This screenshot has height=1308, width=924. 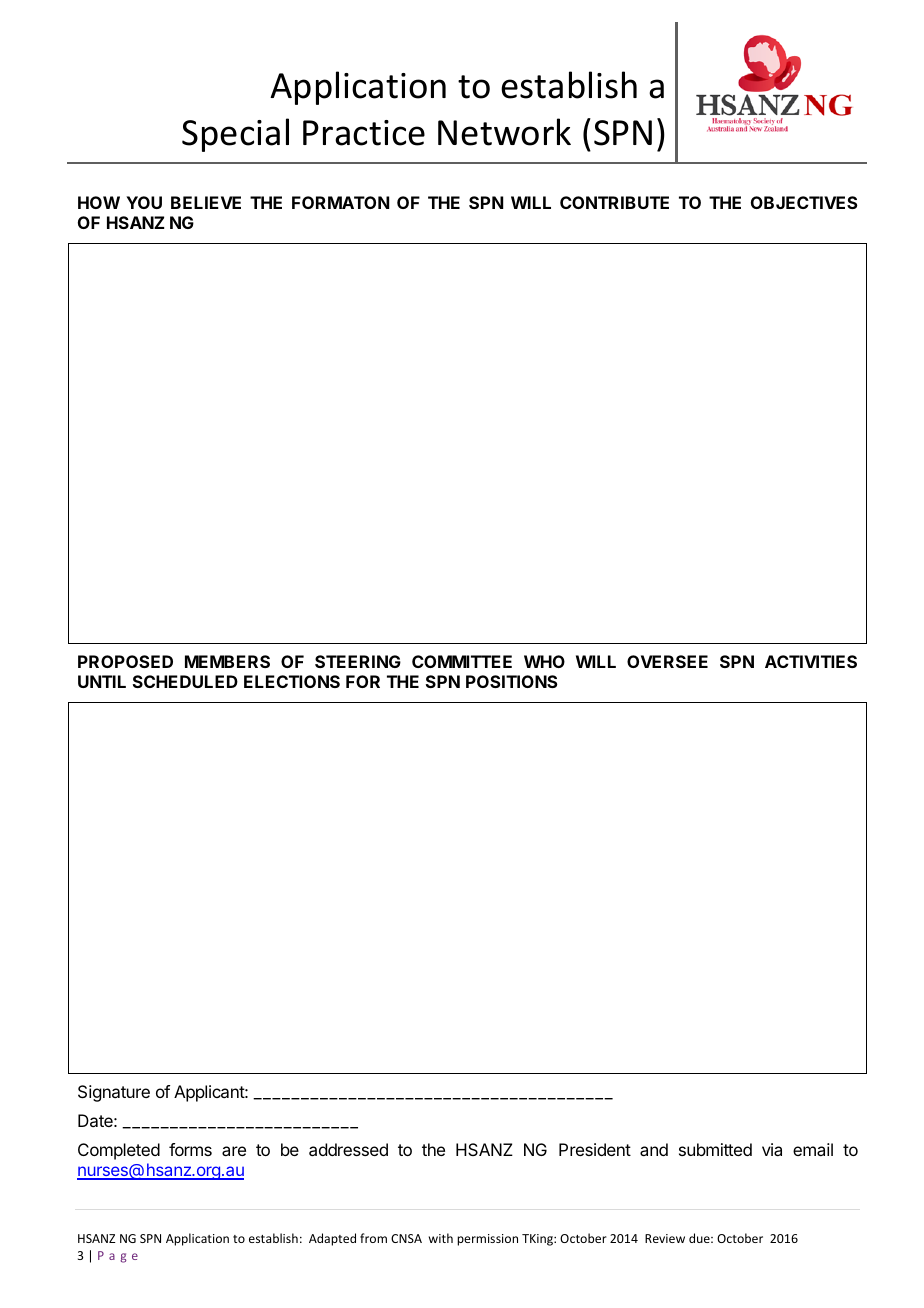 I want to click on POSITIONS, so click(x=512, y=681).
